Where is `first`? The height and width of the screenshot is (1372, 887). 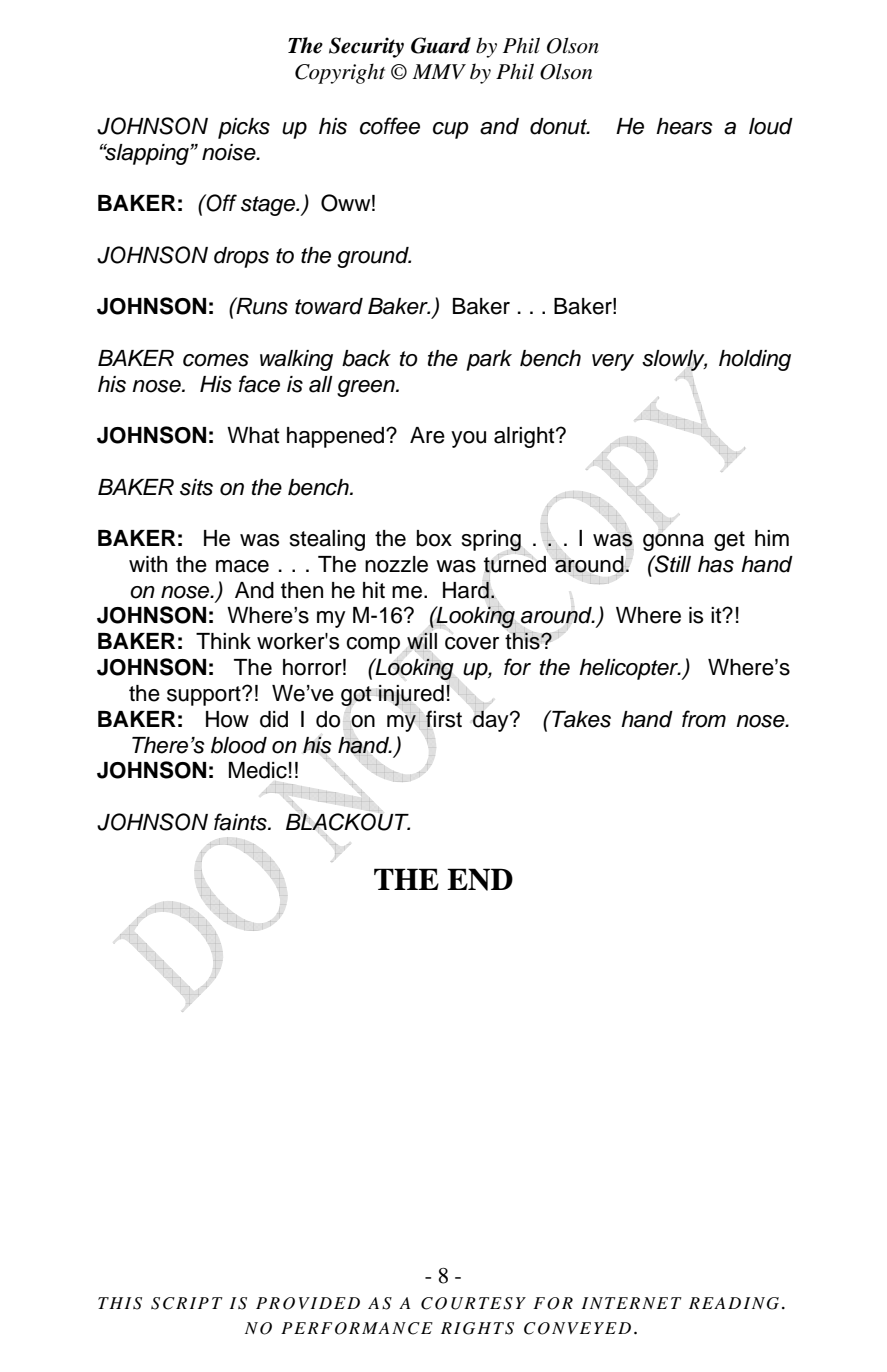 first is located at coordinates (444, 719).
